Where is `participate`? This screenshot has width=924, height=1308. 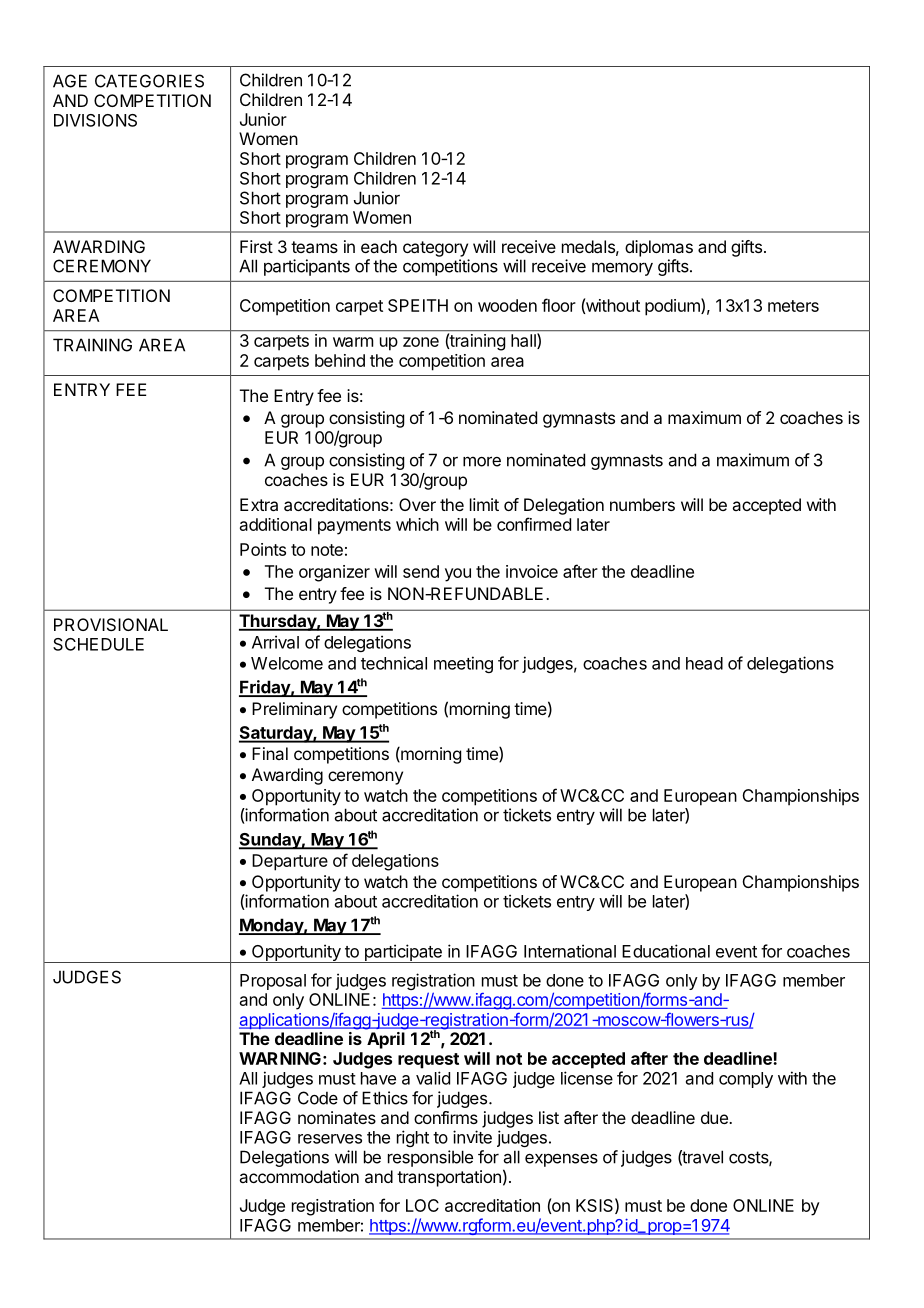
participate is located at coordinates (403, 953).
